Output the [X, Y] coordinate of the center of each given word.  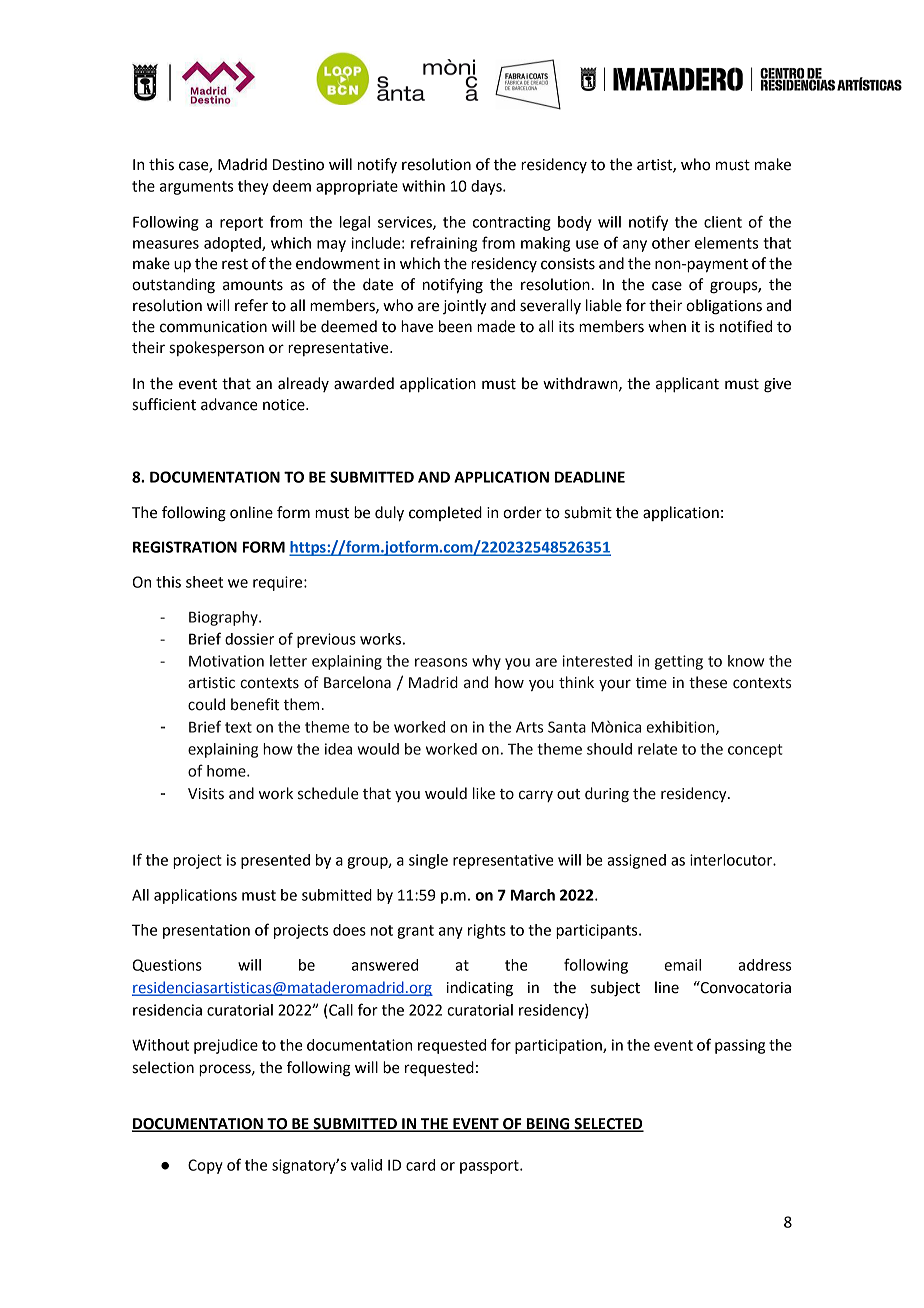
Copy [205, 1166]
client [723, 222]
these [708, 682]
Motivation [226, 661]
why [486, 662]
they [253, 187]
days [487, 187]
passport [490, 1167]
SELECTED [608, 1124]
